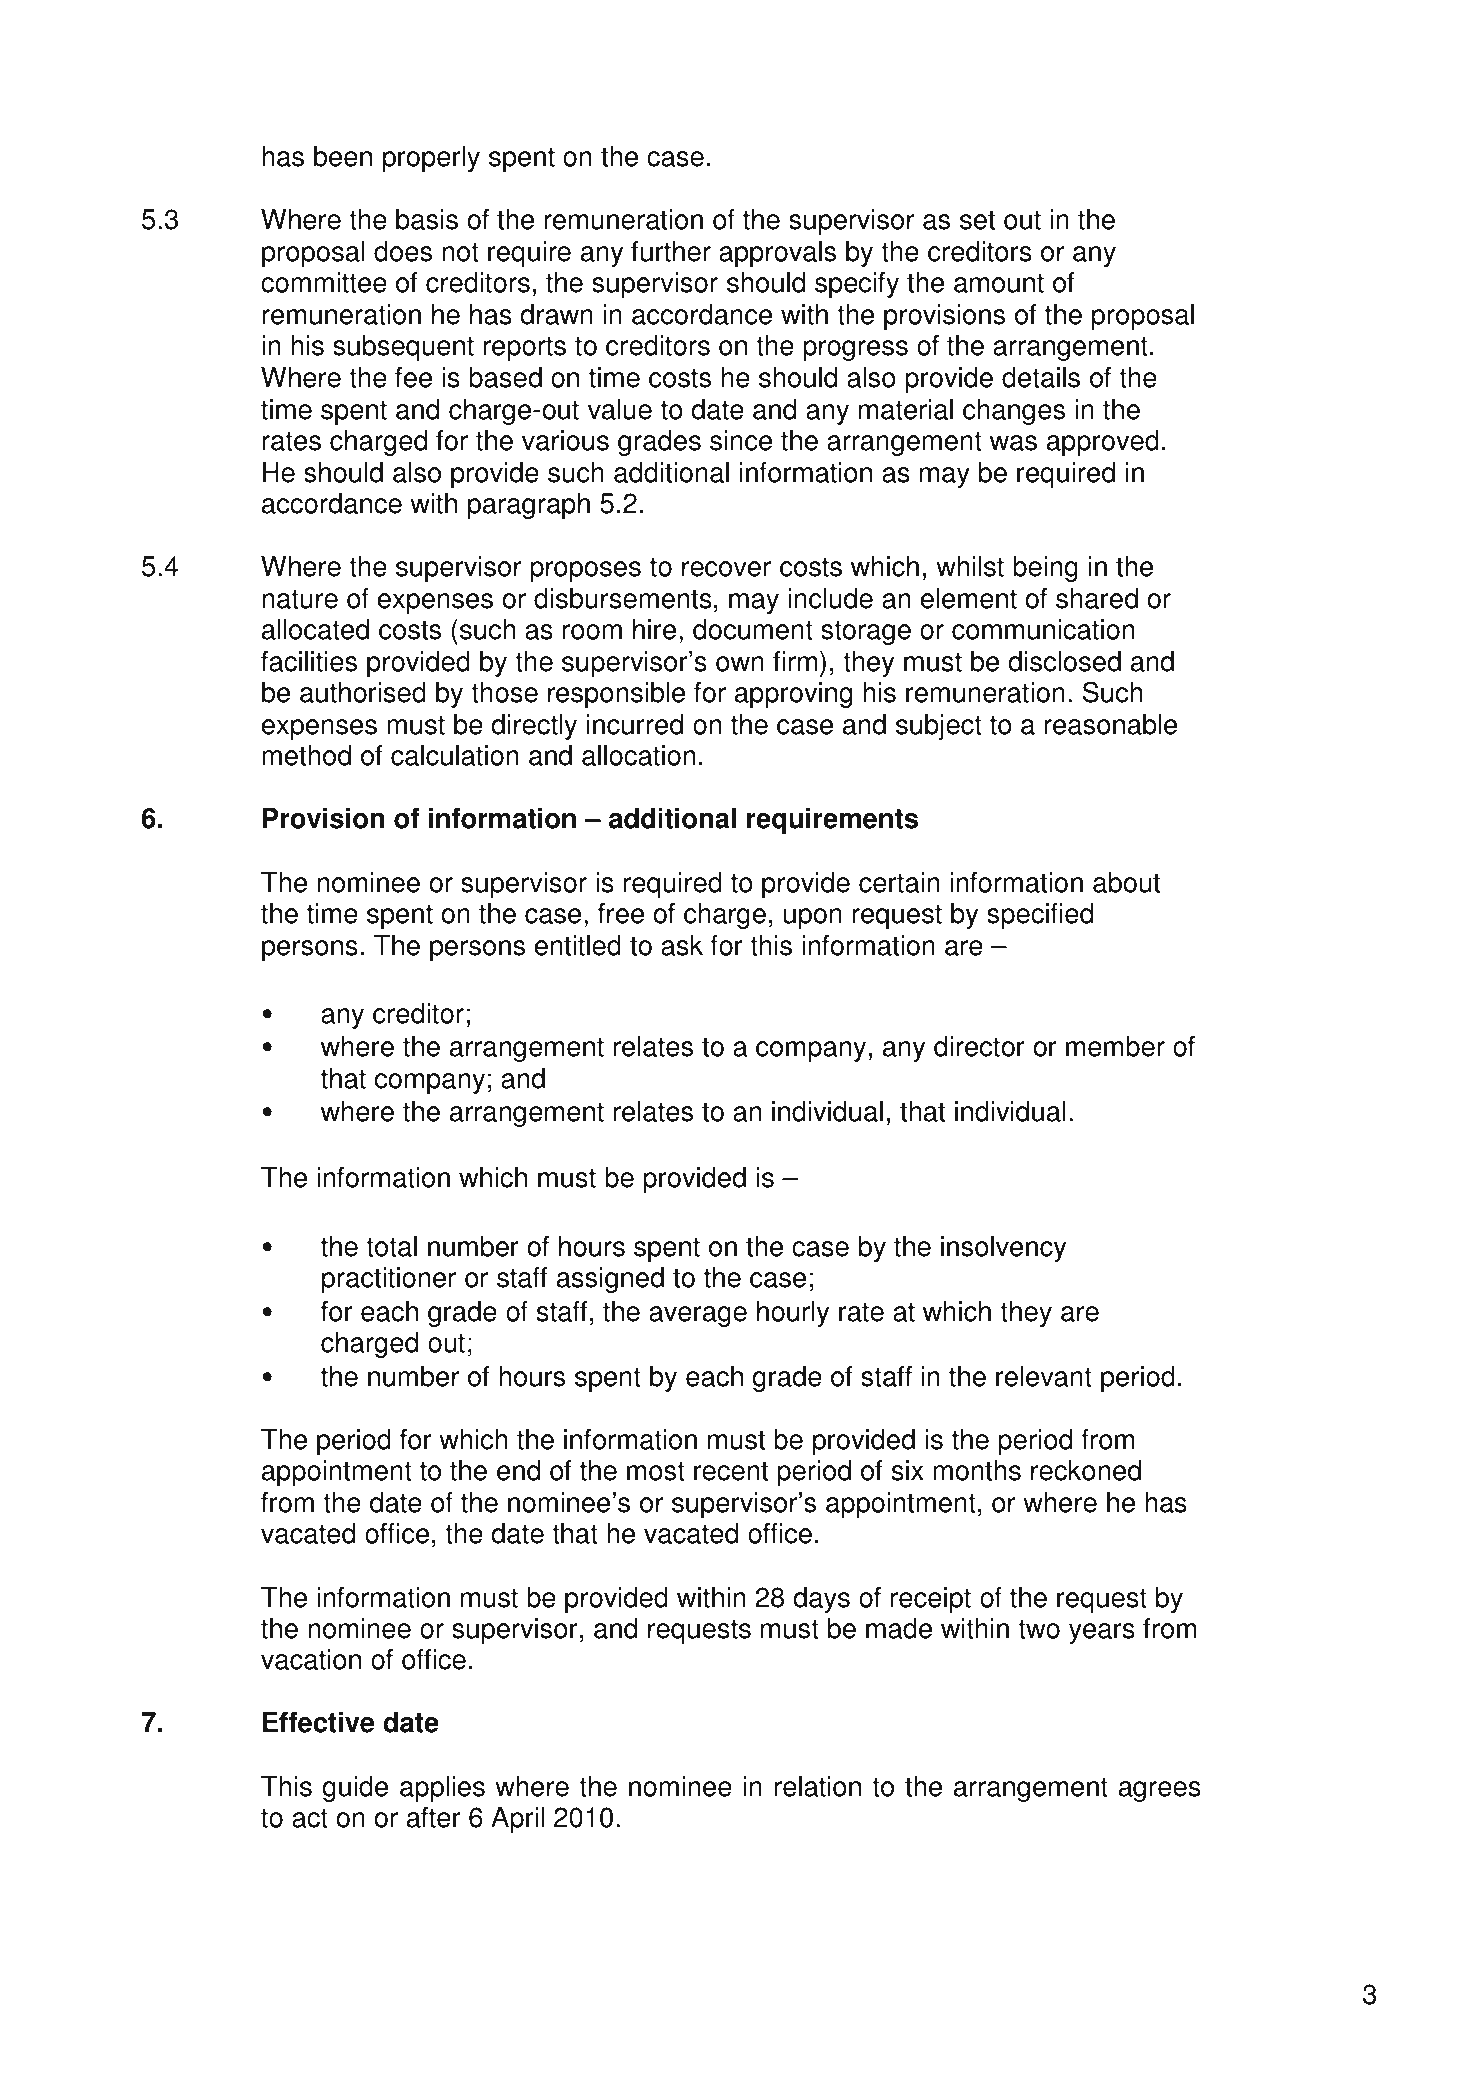 The image size is (1483, 2099). Describe the element at coordinates (1045, 569) in the screenshot. I see `being` at that location.
